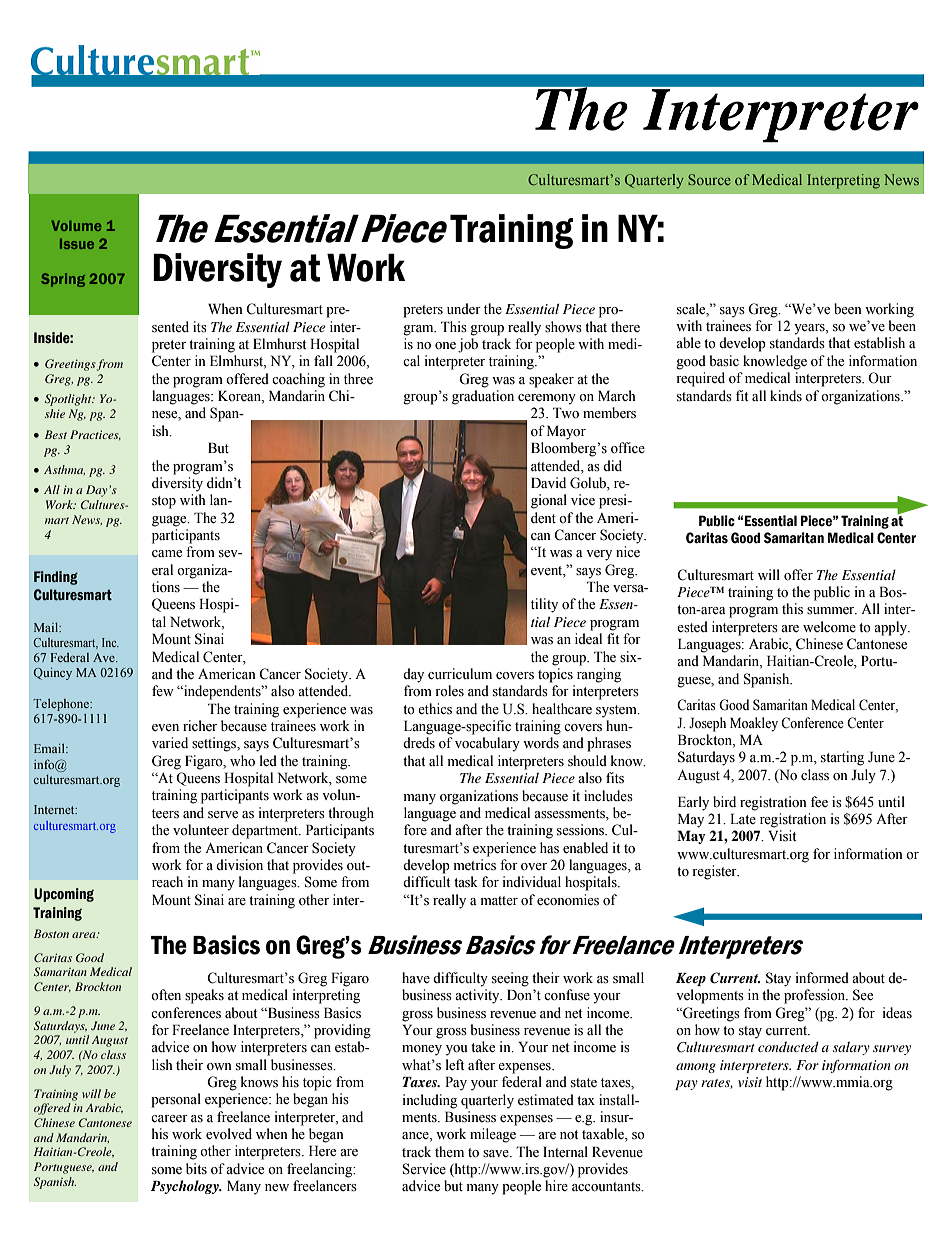 Image resolution: width=952 pixels, height=1233 pixels. Describe the element at coordinates (497, 1154) in the page. I see `save` at that location.
